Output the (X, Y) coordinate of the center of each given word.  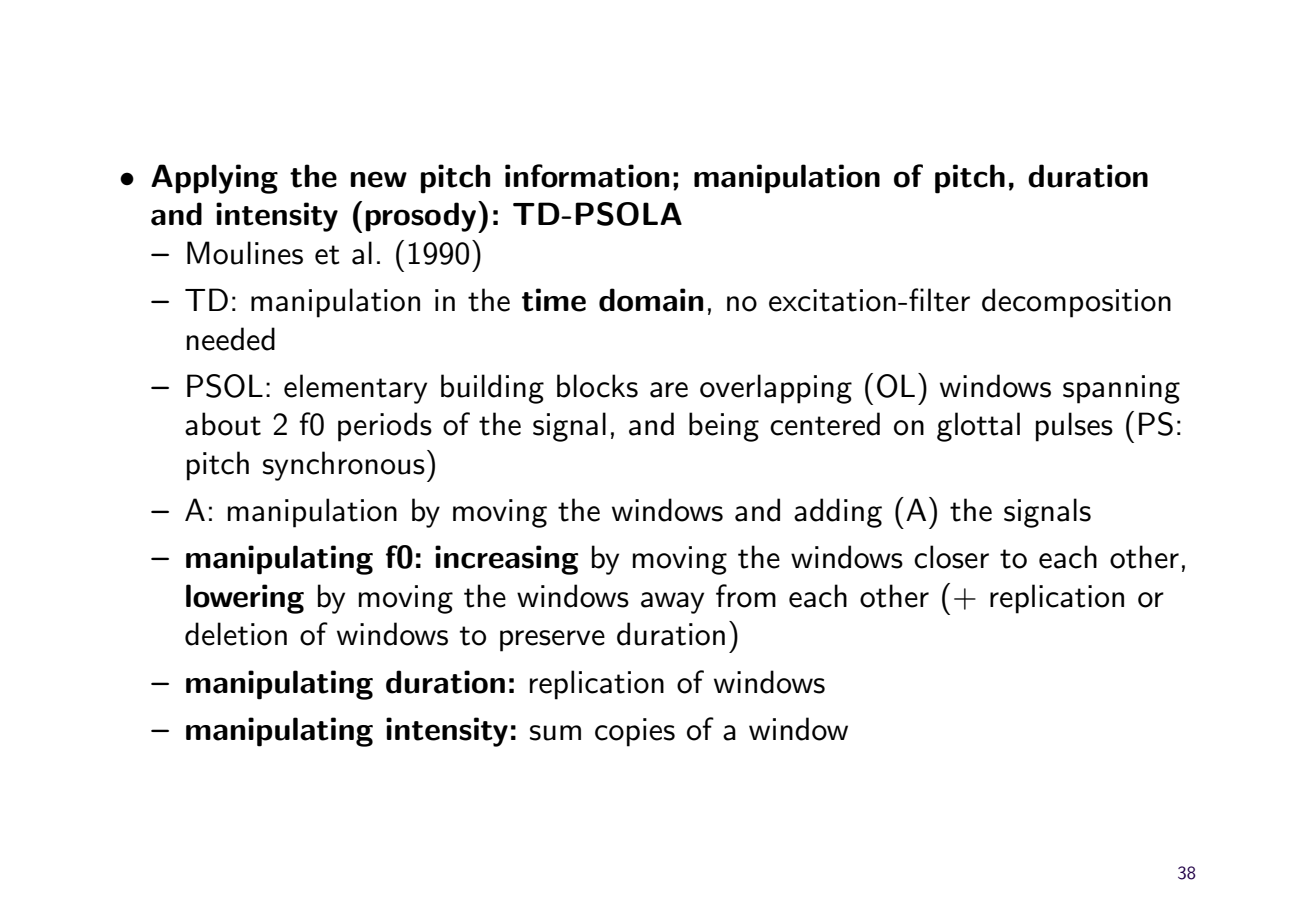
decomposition (1076, 303)
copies (635, 732)
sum (555, 733)
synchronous (344, 466)
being (724, 427)
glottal (978, 427)
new (378, 179)
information (587, 176)
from (746, 596)
